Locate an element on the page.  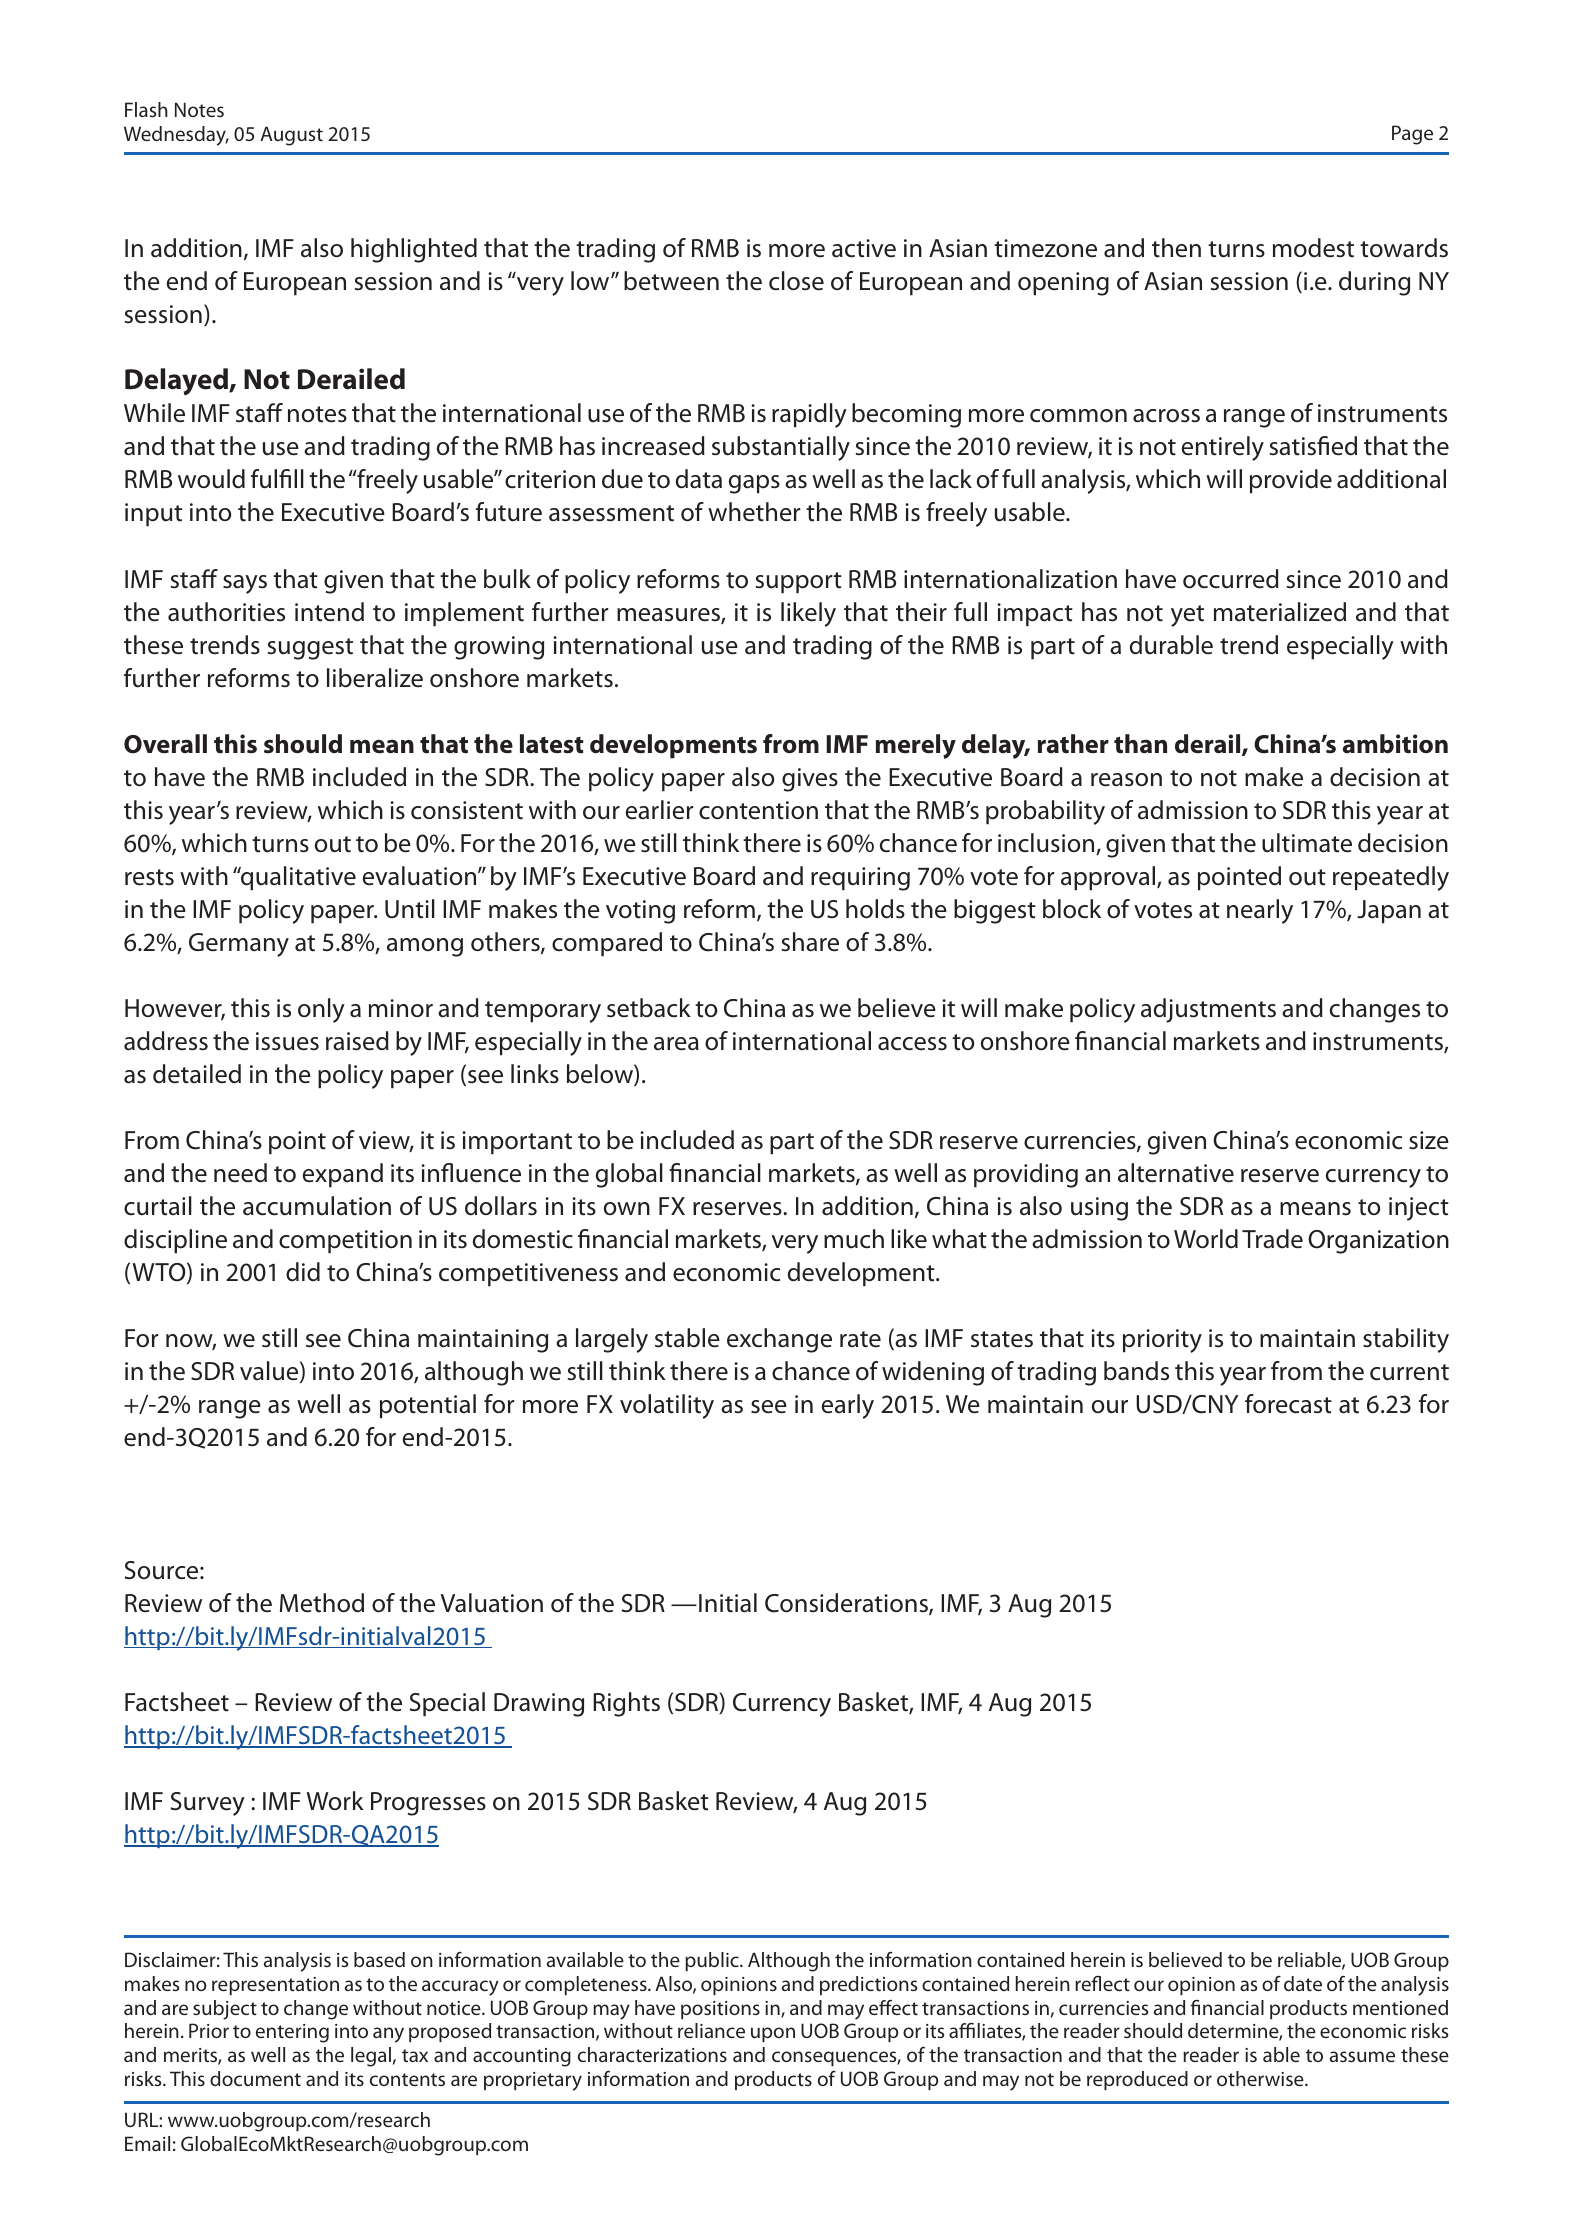
August is located at coordinates (291, 136).
